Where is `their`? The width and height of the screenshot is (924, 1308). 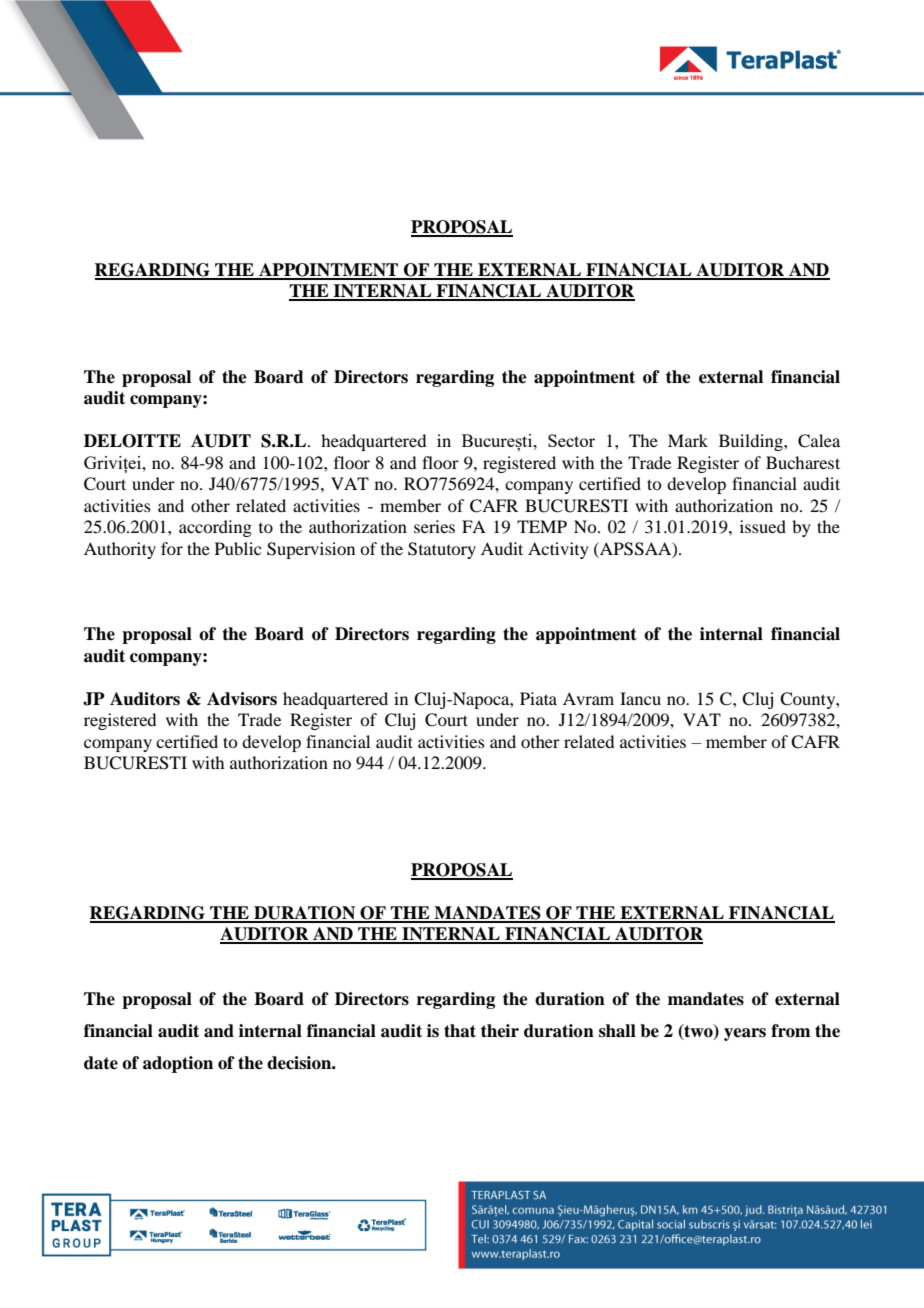
their is located at coordinates (500, 1031).
